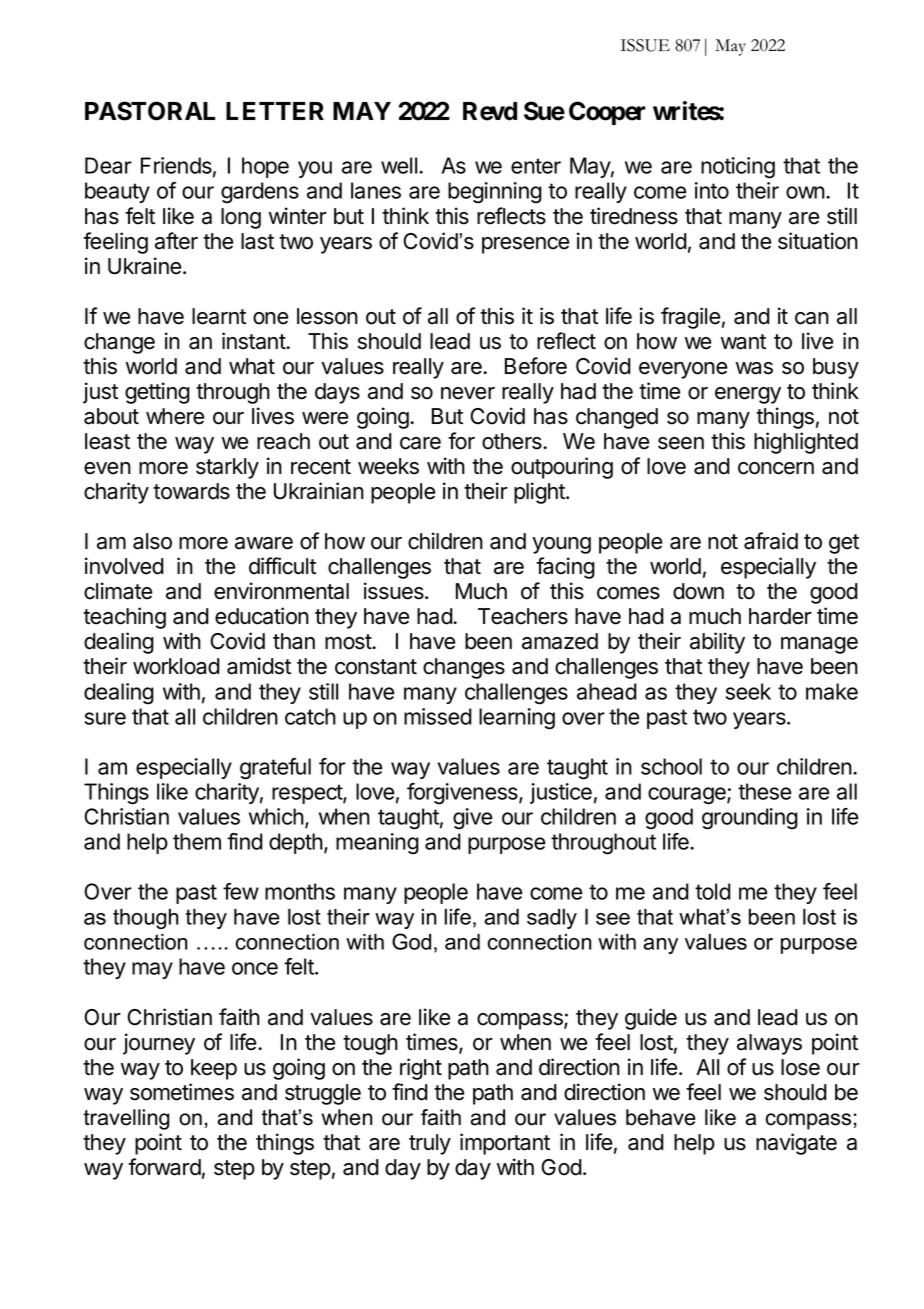 The image size is (924, 1309). I want to click on them, so click(197, 841).
